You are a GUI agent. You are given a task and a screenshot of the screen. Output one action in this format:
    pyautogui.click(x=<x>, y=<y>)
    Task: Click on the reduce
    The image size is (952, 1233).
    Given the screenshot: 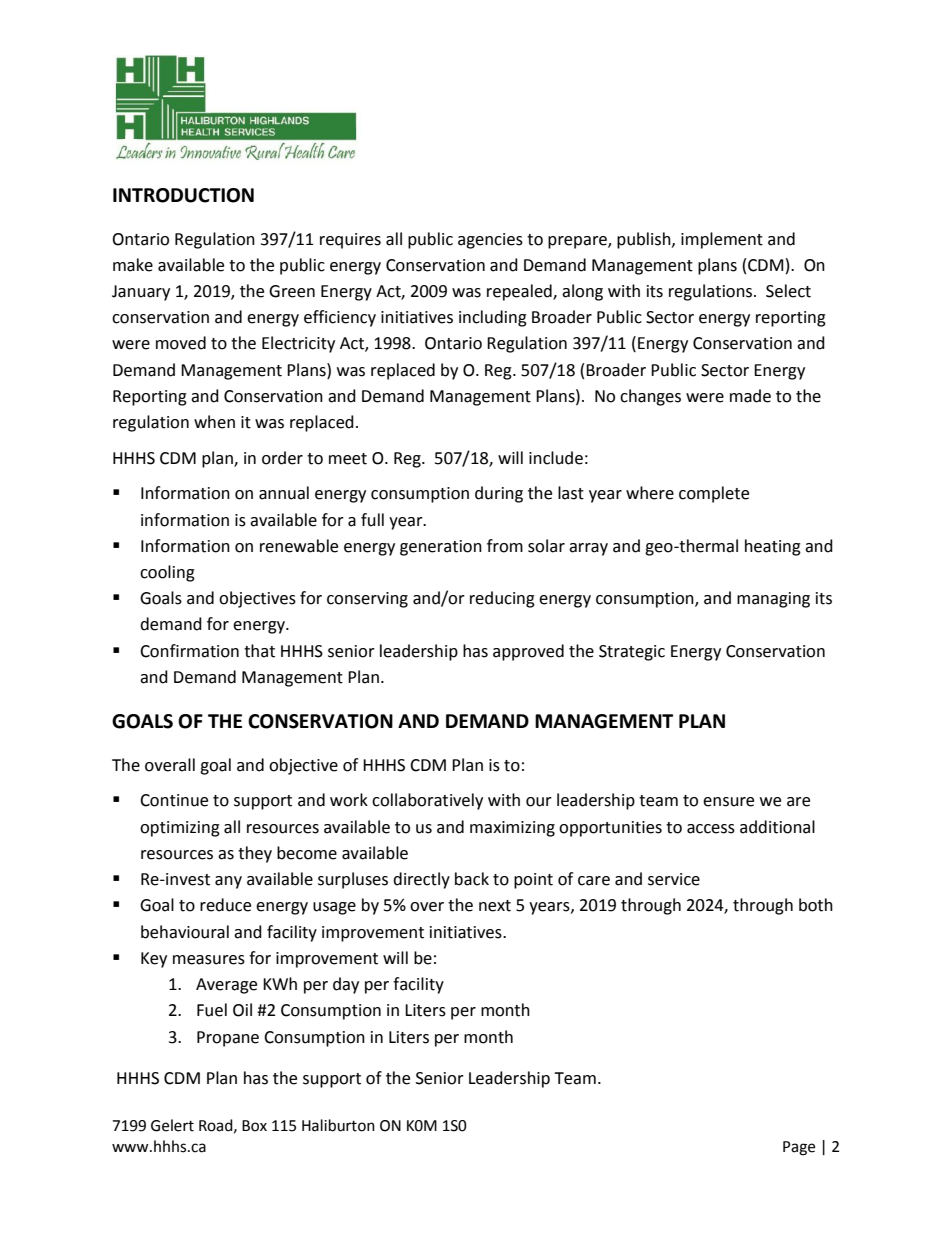 What is the action you would take?
    pyautogui.click(x=225, y=905)
